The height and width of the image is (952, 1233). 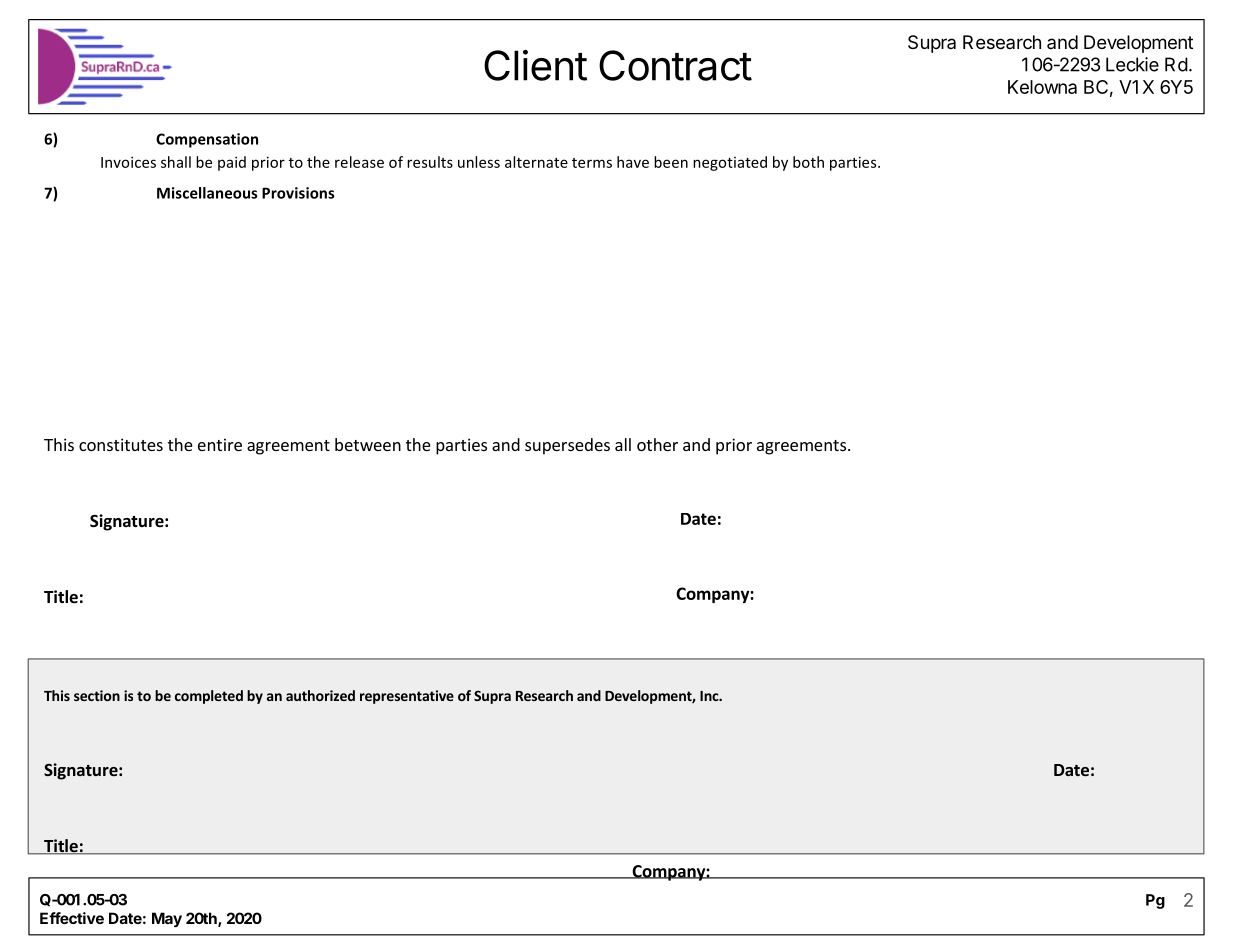 I want to click on Client, so click(x=535, y=65).
